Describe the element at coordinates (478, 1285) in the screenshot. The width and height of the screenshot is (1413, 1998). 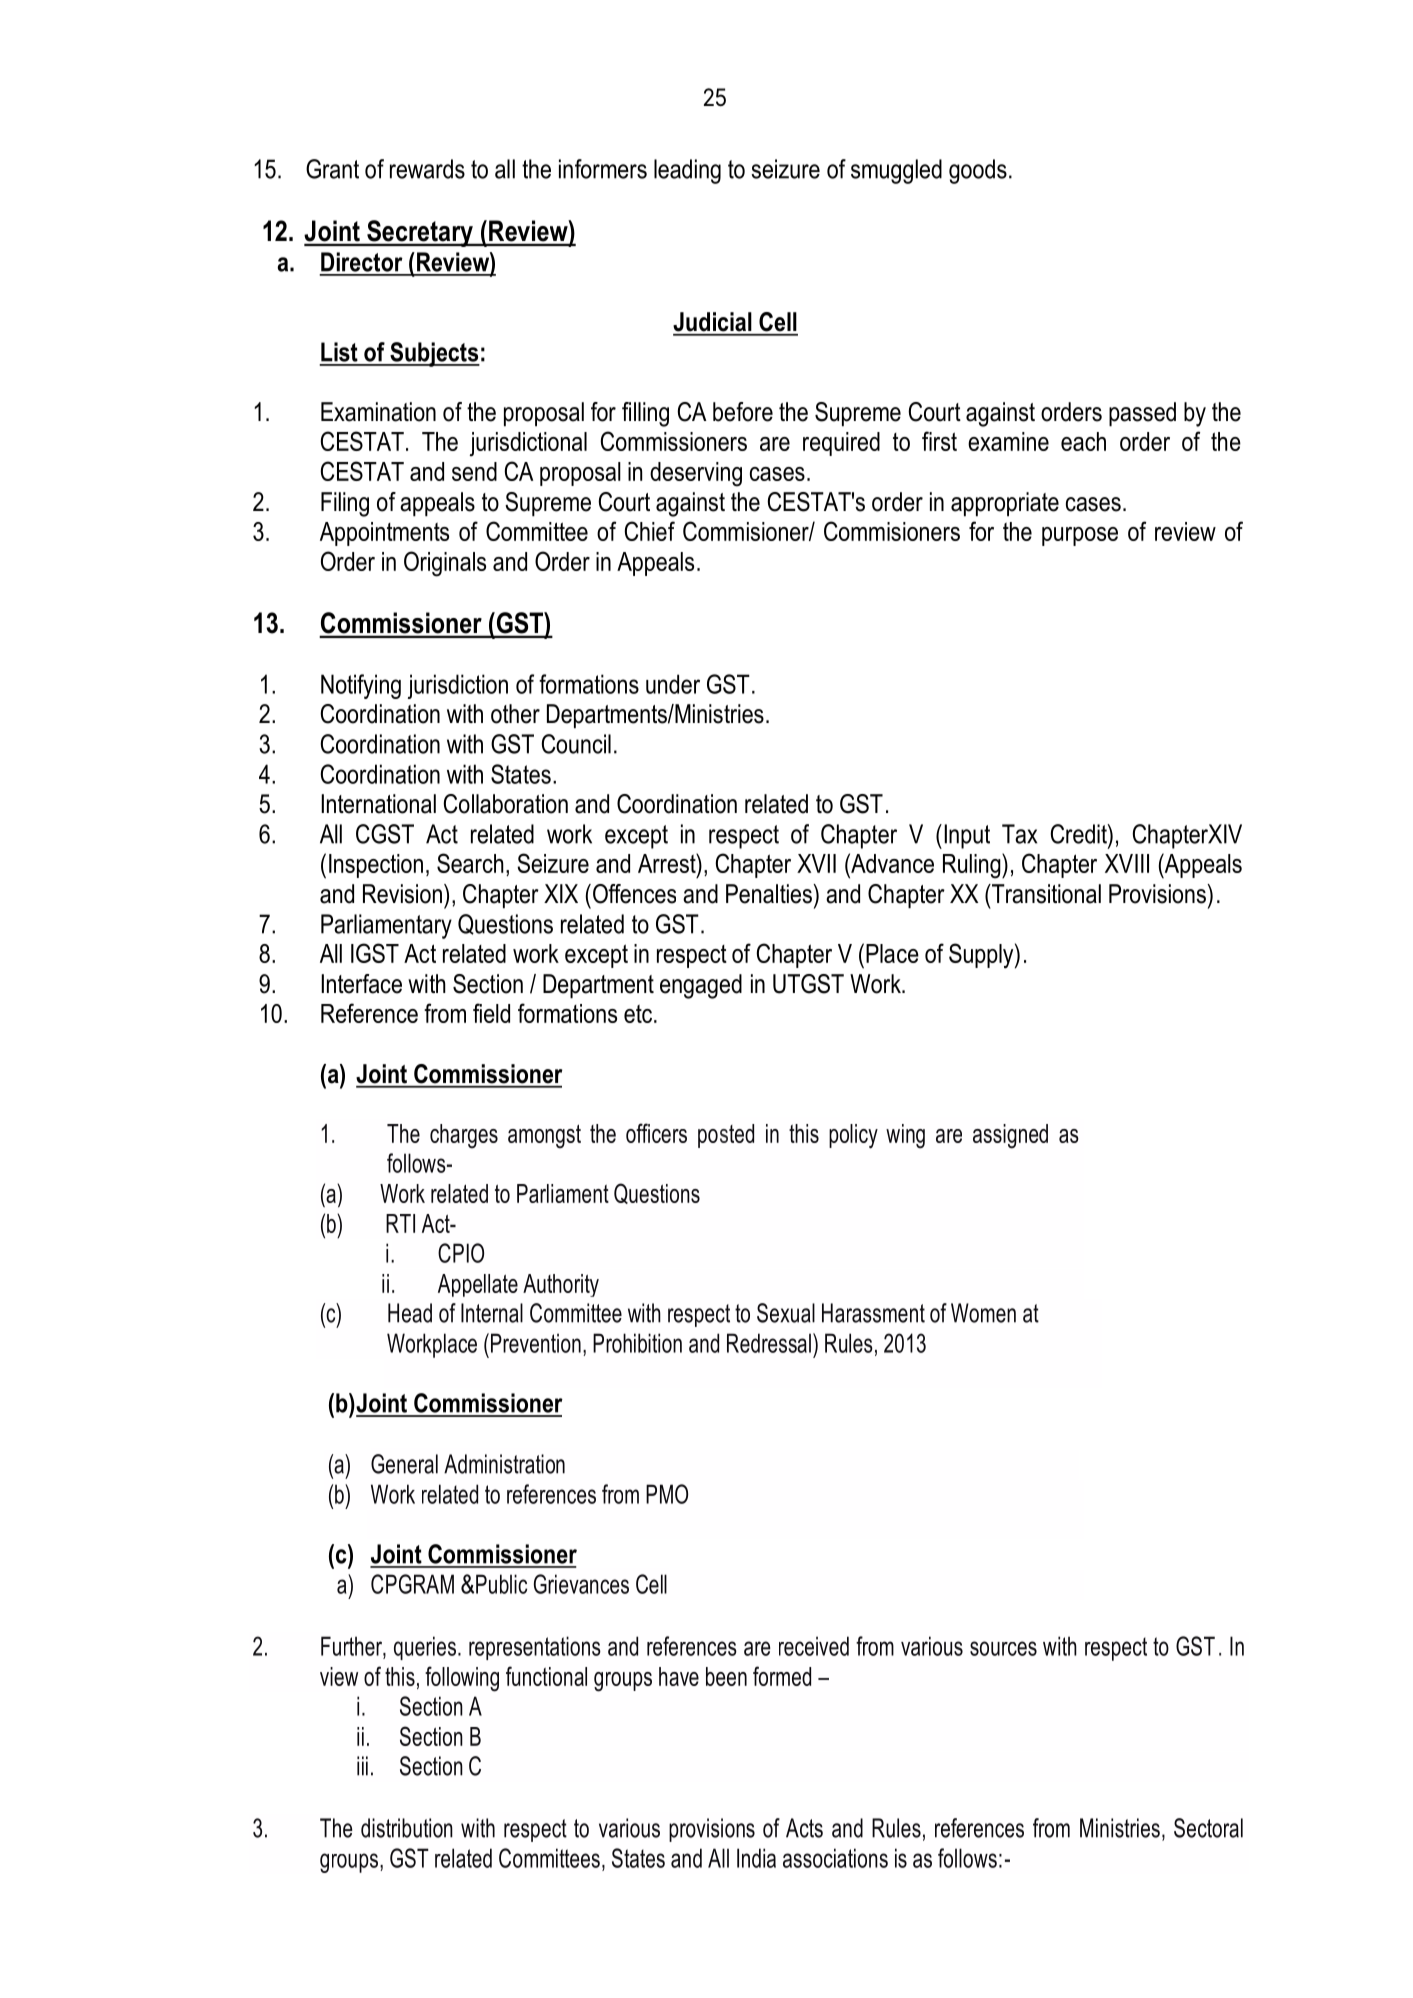
I see `Appellate` at that location.
